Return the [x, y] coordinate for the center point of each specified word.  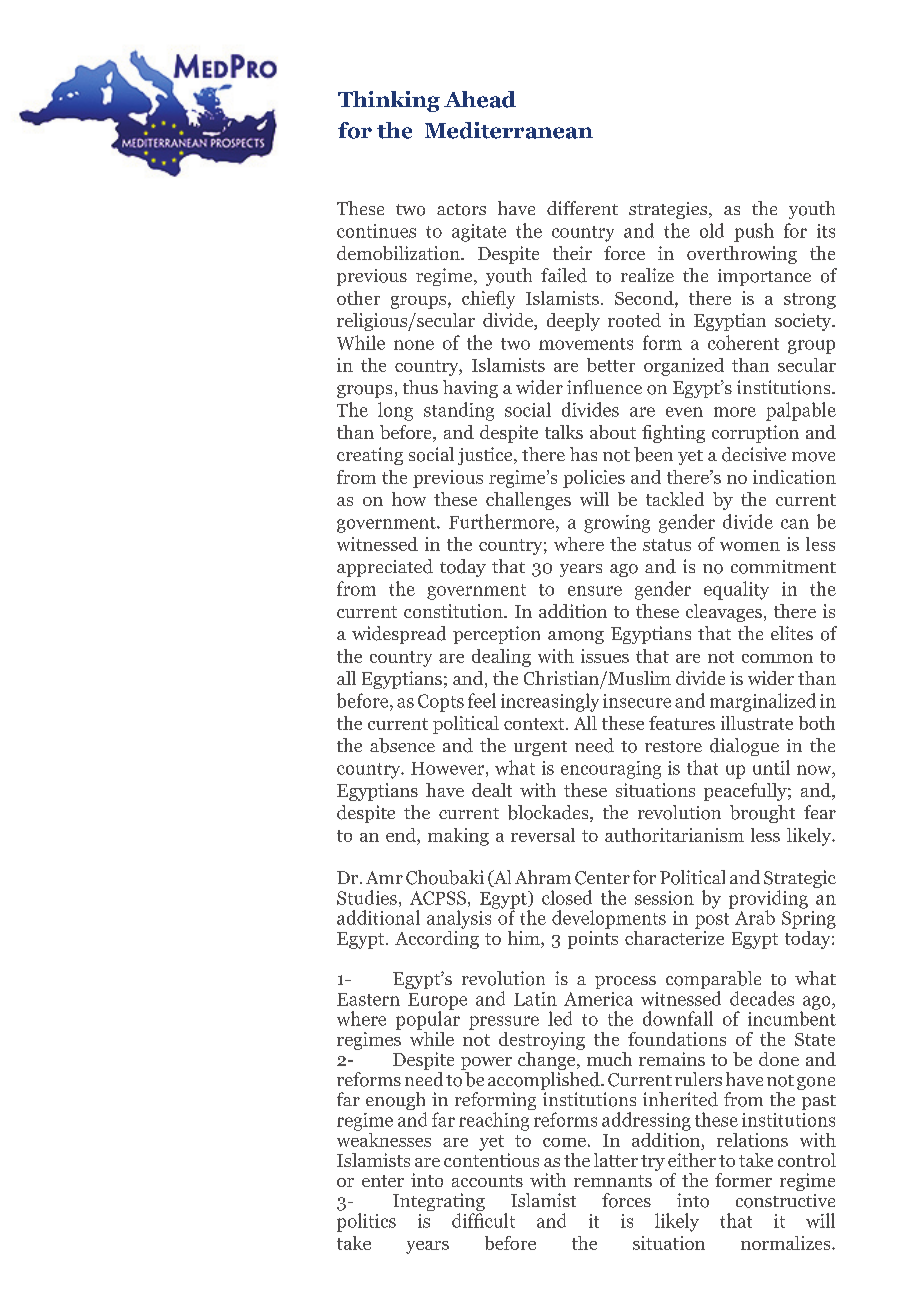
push [754, 232]
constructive [785, 1201]
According [437, 938]
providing [768, 900]
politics [366, 1222]
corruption [755, 434]
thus [420, 387]
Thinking [389, 101]
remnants [613, 1181]
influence [604, 387]
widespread [399, 635]
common [777, 658]
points [593, 940]
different [582, 208]
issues [605, 656]
